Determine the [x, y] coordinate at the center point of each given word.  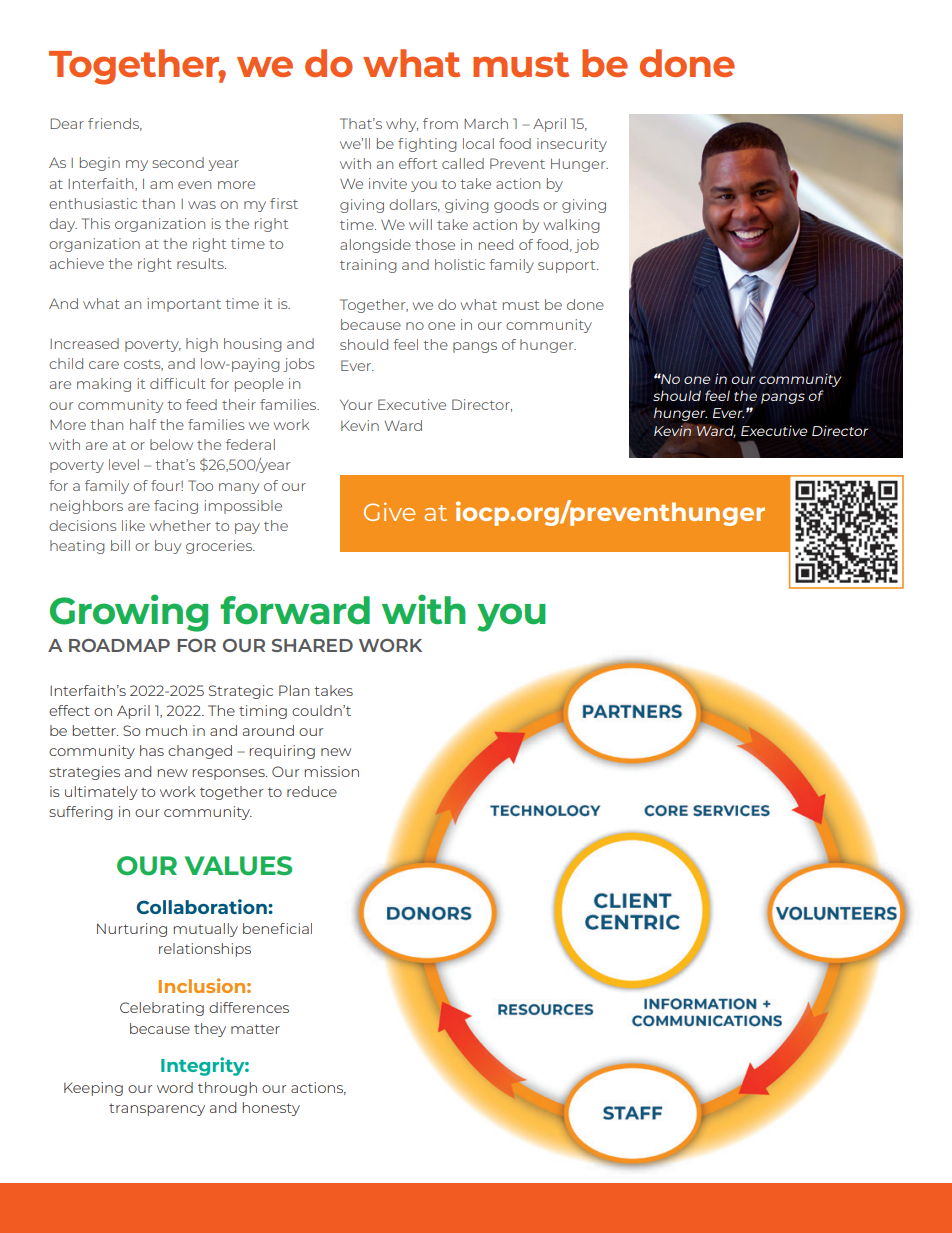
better [95, 730]
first [284, 203]
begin [100, 164]
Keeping [93, 1089]
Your [356, 405]
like [133, 525]
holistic [460, 264]
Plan [294, 690]
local [478, 143]
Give [389, 512]
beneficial [277, 928]
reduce [312, 791]
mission [332, 771]
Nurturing [132, 930]
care [104, 365]
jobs [298, 365]
